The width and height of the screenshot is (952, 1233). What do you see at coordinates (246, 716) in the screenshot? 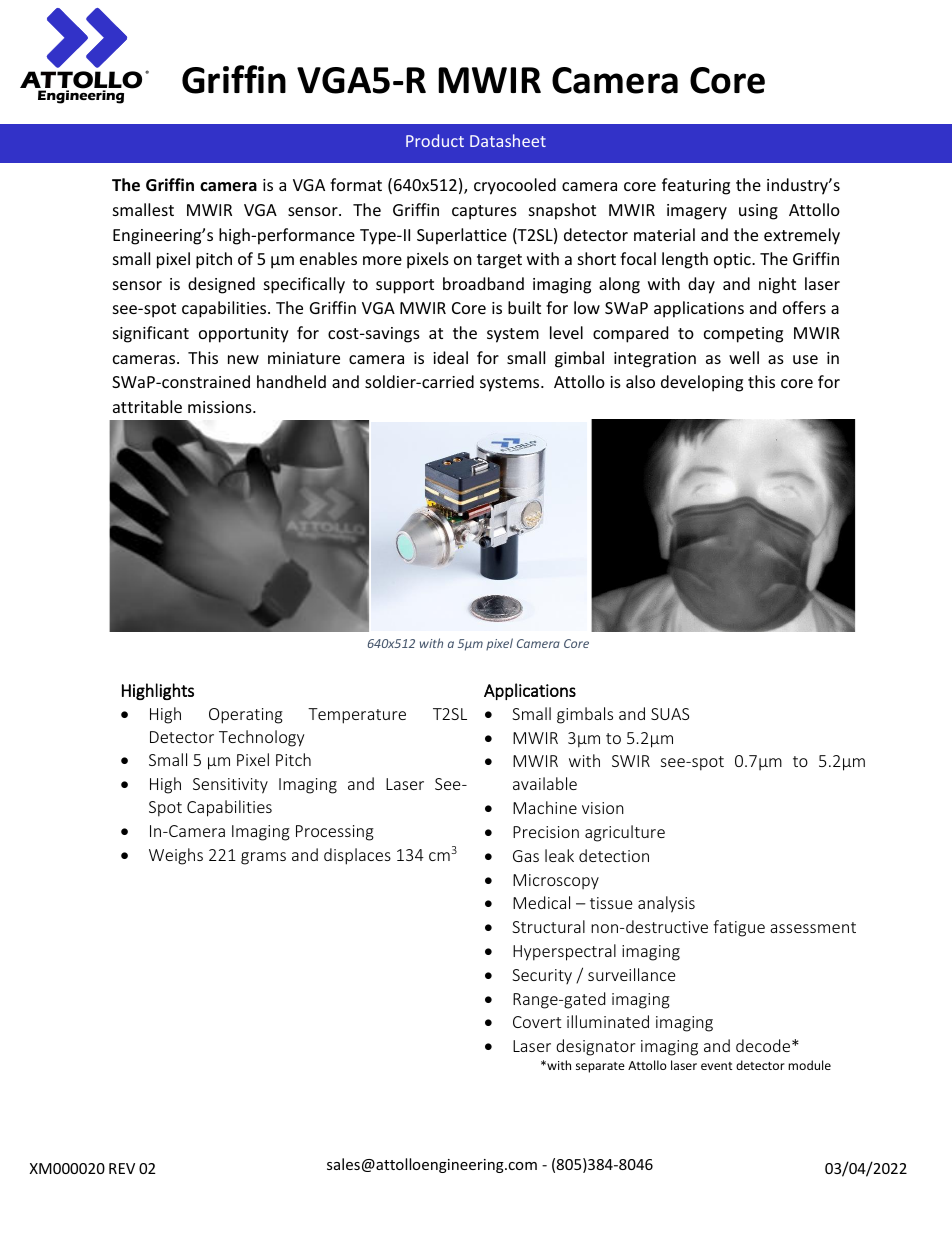
I see `Operating` at bounding box center [246, 716].
